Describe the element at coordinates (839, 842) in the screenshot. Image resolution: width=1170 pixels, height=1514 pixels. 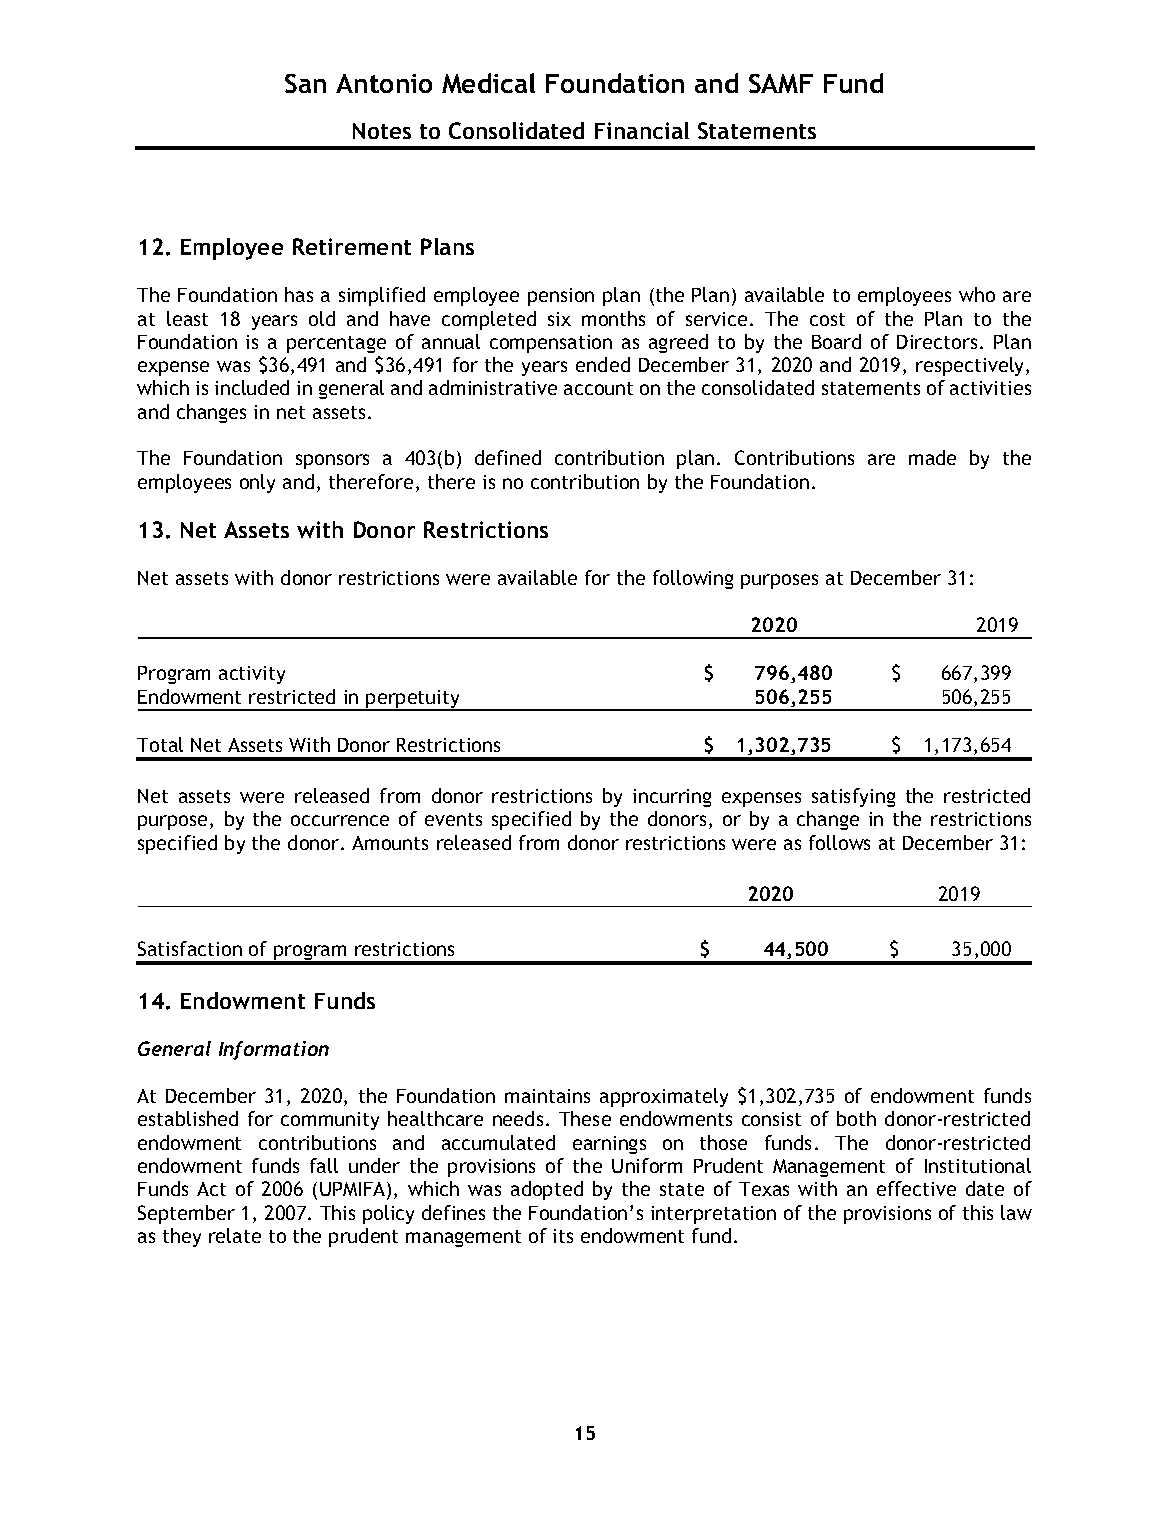
I see `follows` at that location.
